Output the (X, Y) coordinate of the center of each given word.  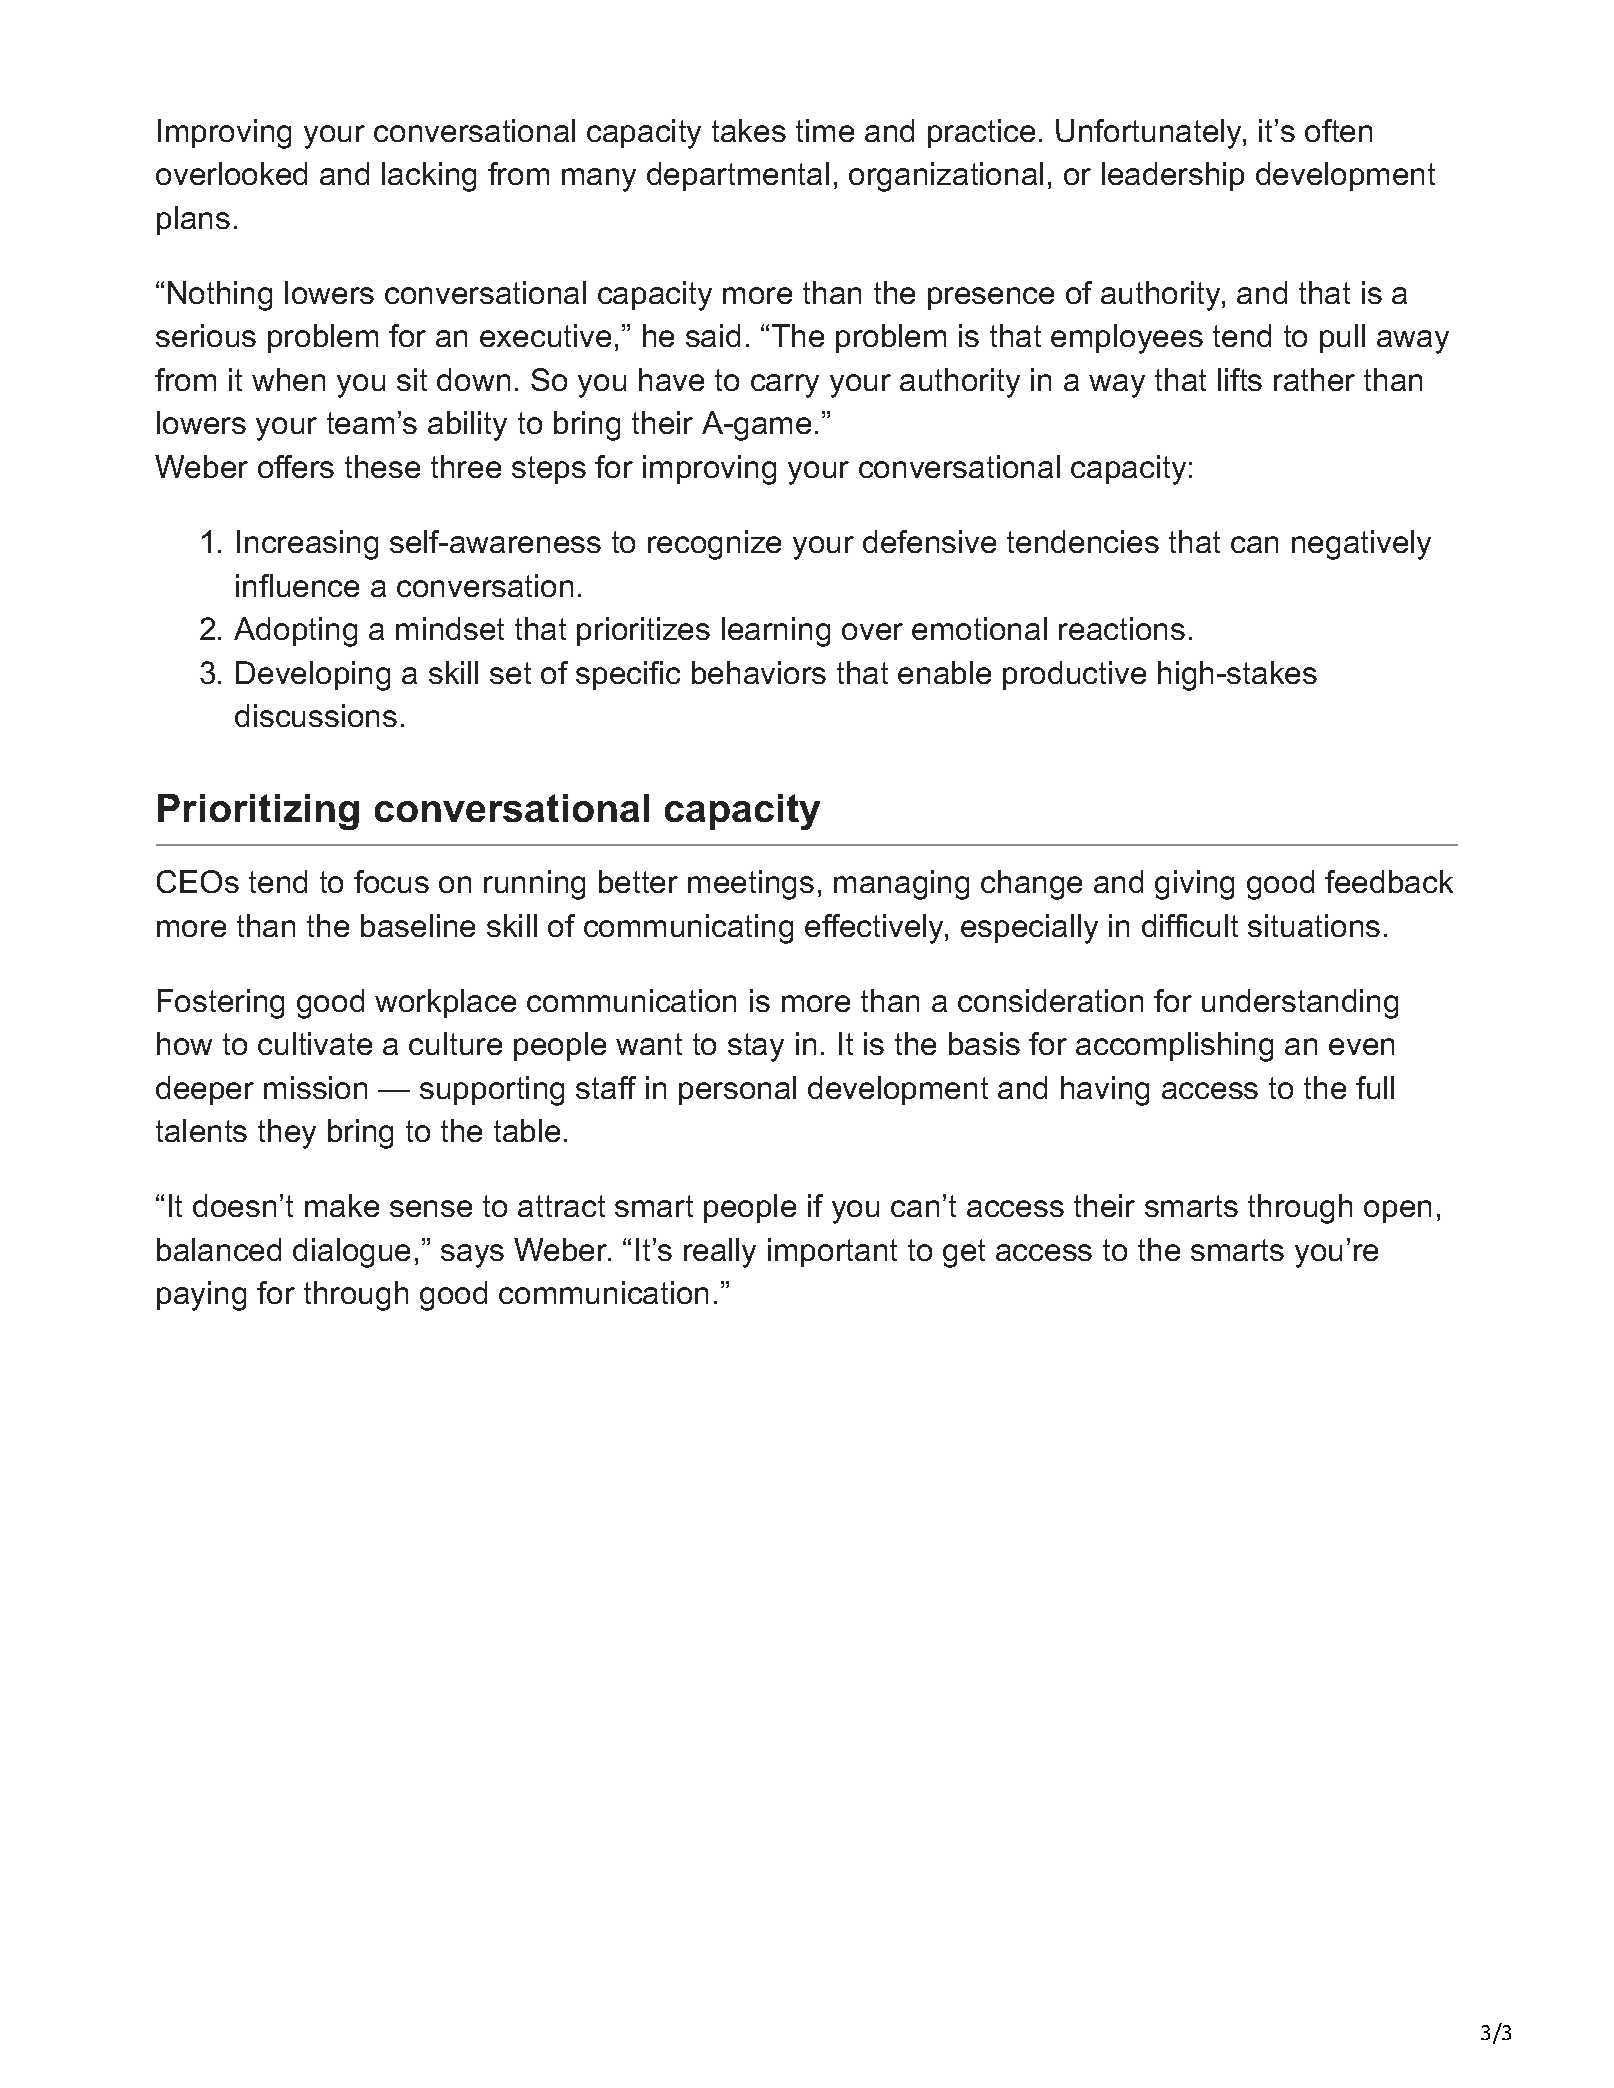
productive (1074, 675)
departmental (738, 176)
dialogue (351, 1253)
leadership (1173, 176)
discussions (316, 715)
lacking (429, 177)
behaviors (759, 672)
